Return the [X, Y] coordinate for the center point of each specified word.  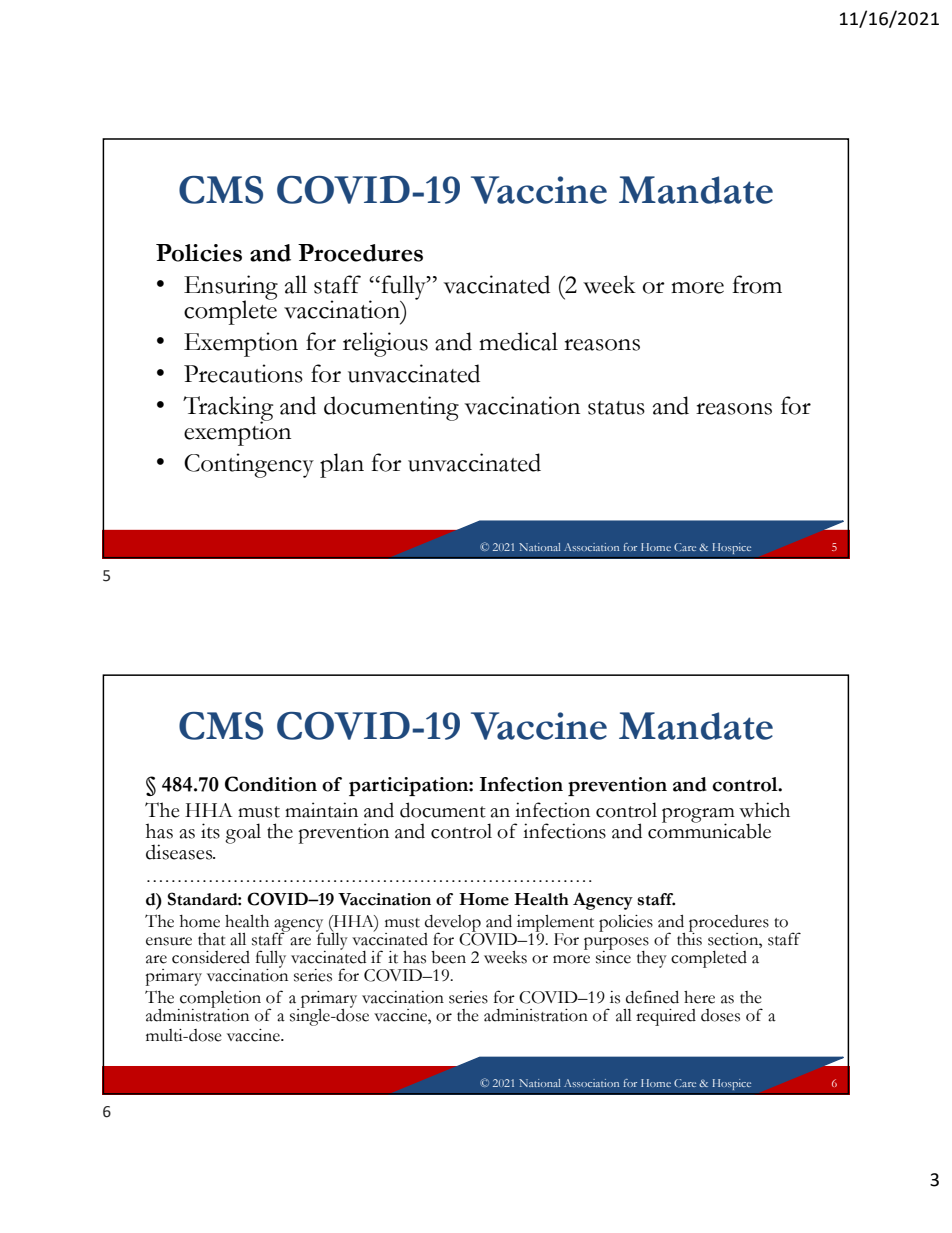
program [698, 816]
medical [518, 341]
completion [219, 1000]
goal [243, 833]
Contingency [249, 465]
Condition [271, 784]
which [764, 810]
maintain [321, 810]
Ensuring [231, 288]
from [757, 284]
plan [342, 465]
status [616, 408]
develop [452, 924]
